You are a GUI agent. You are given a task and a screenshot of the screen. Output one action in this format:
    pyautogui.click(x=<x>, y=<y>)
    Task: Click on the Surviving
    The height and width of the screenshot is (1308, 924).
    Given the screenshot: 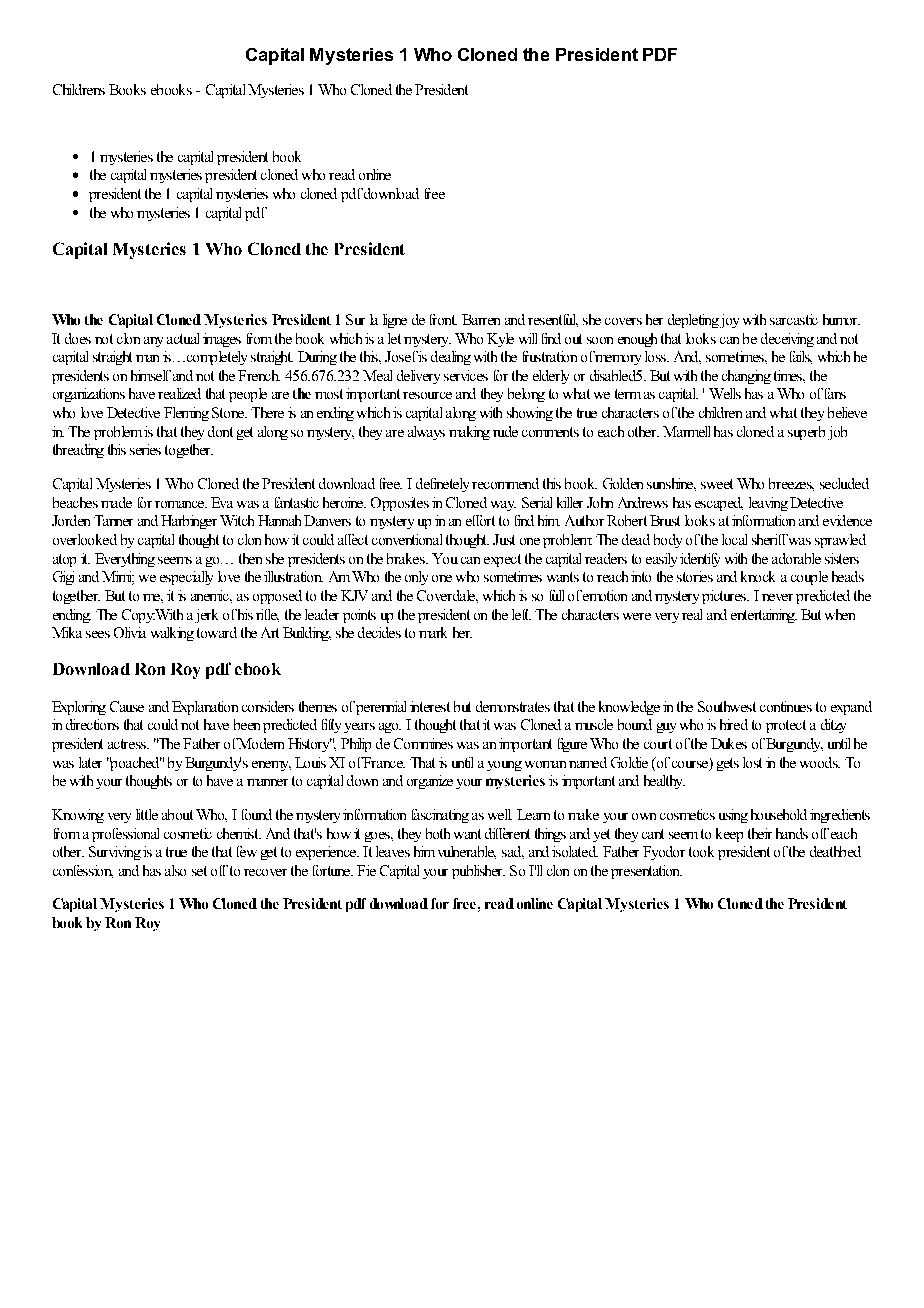 What is the action you would take?
    pyautogui.click(x=115, y=853)
